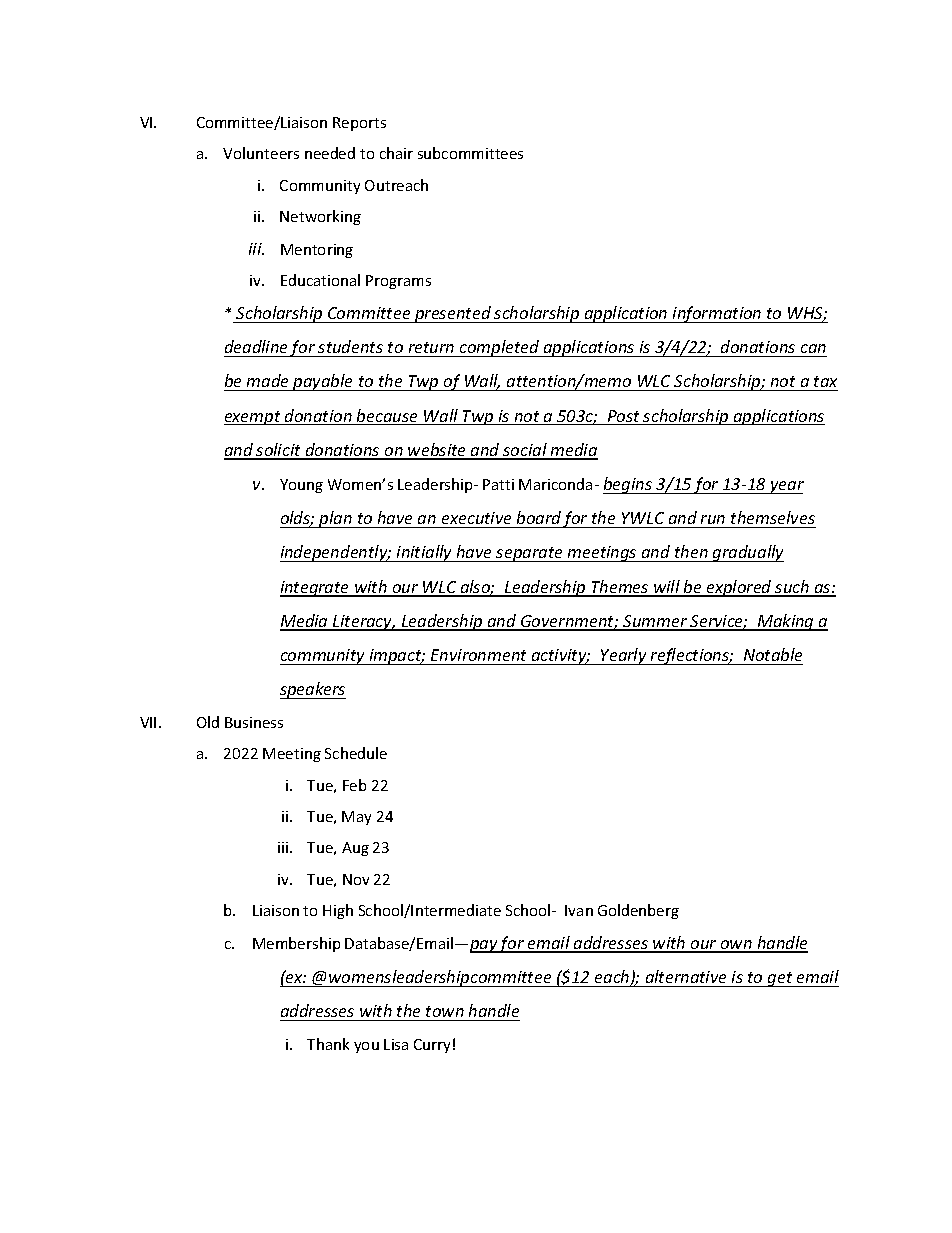  Describe the element at coordinates (739, 588) in the screenshot. I see `explored` at that location.
